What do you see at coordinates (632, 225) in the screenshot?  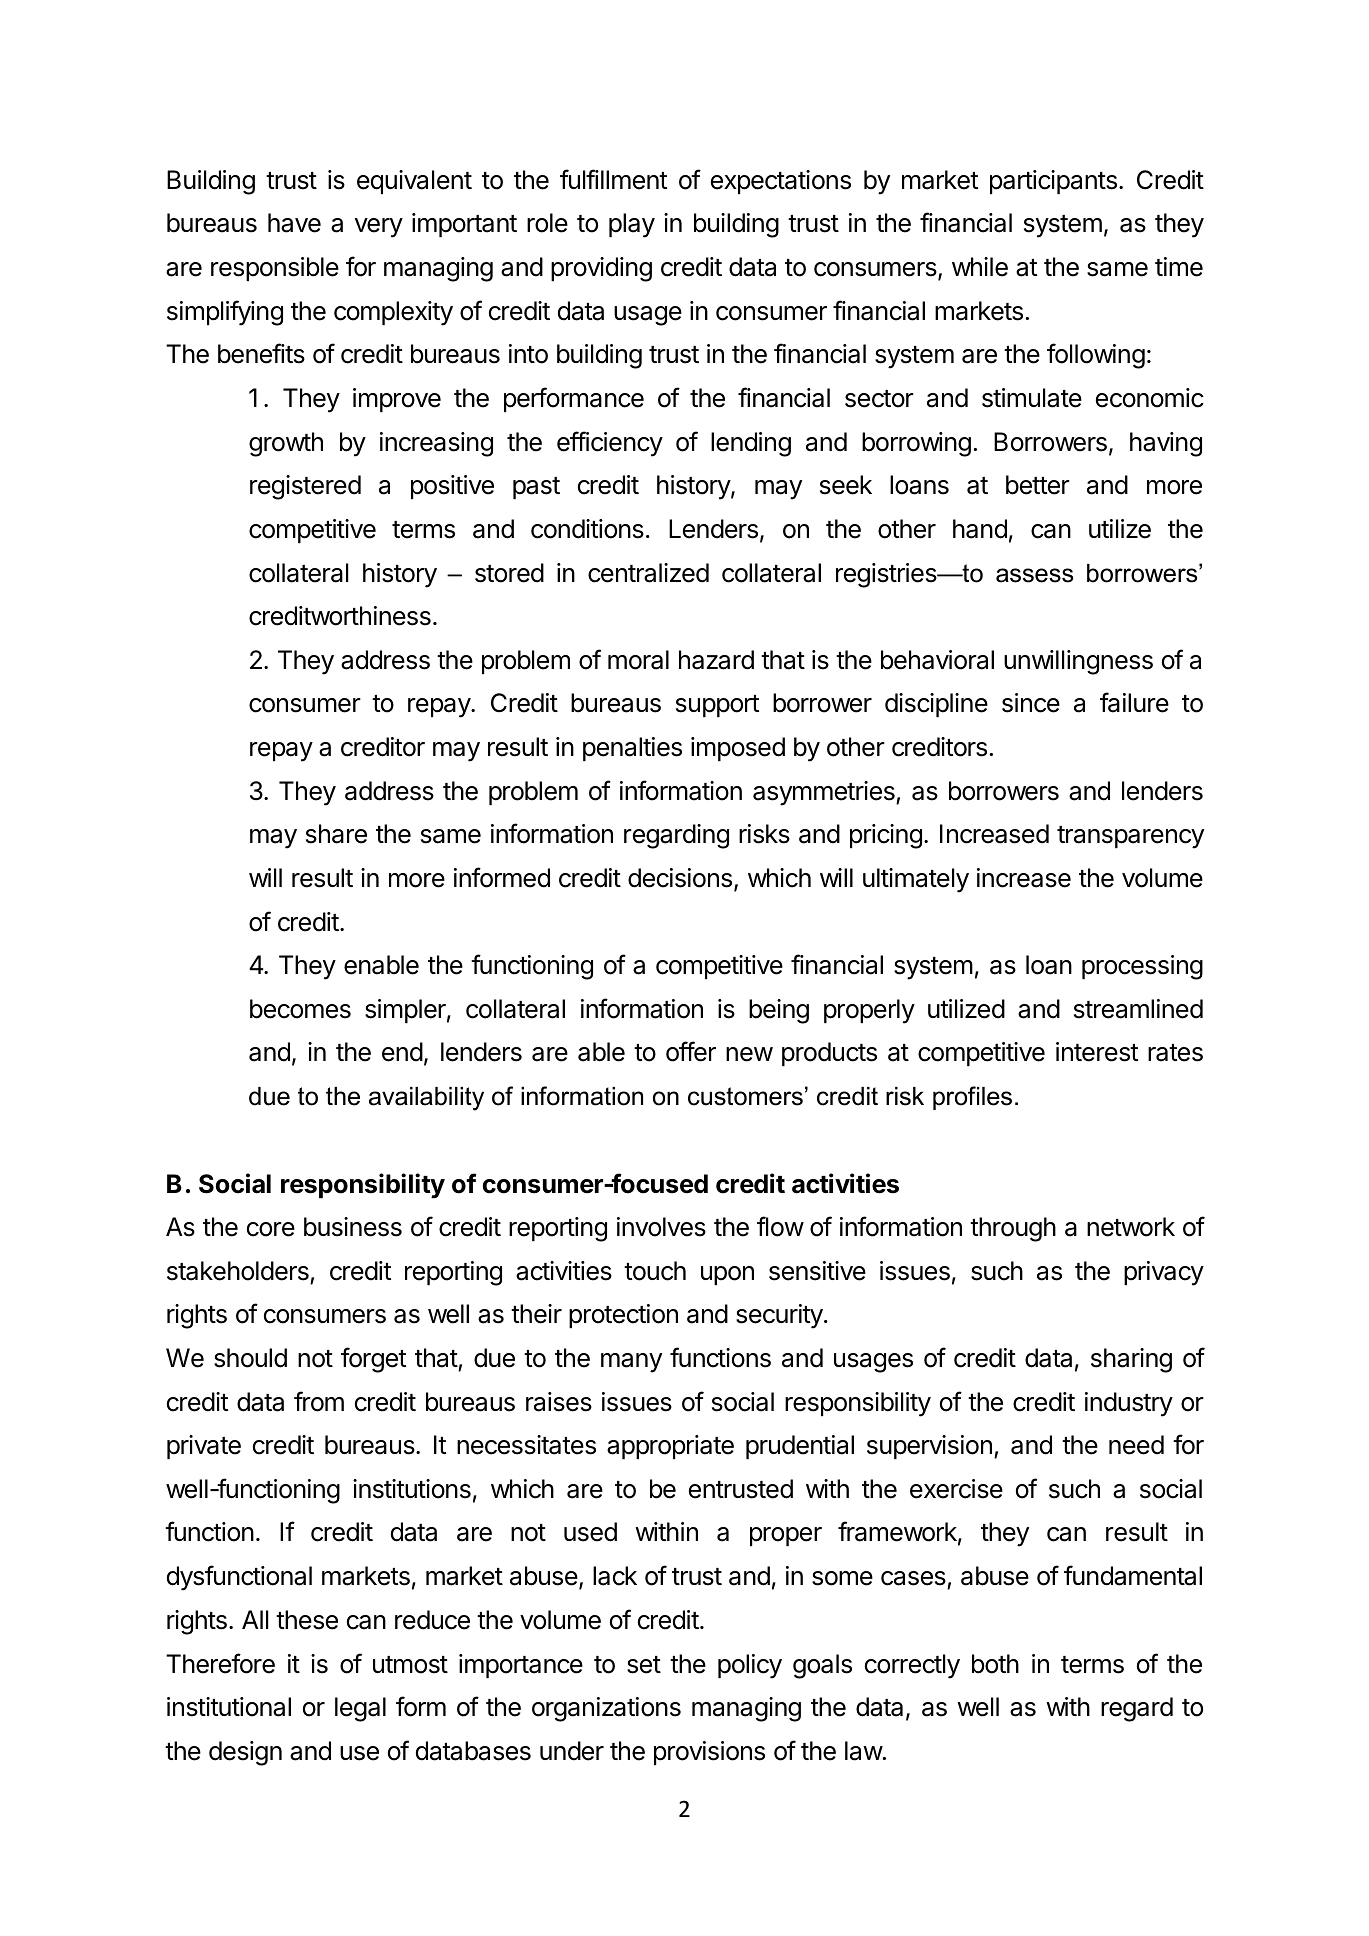 I see `play` at bounding box center [632, 225].
